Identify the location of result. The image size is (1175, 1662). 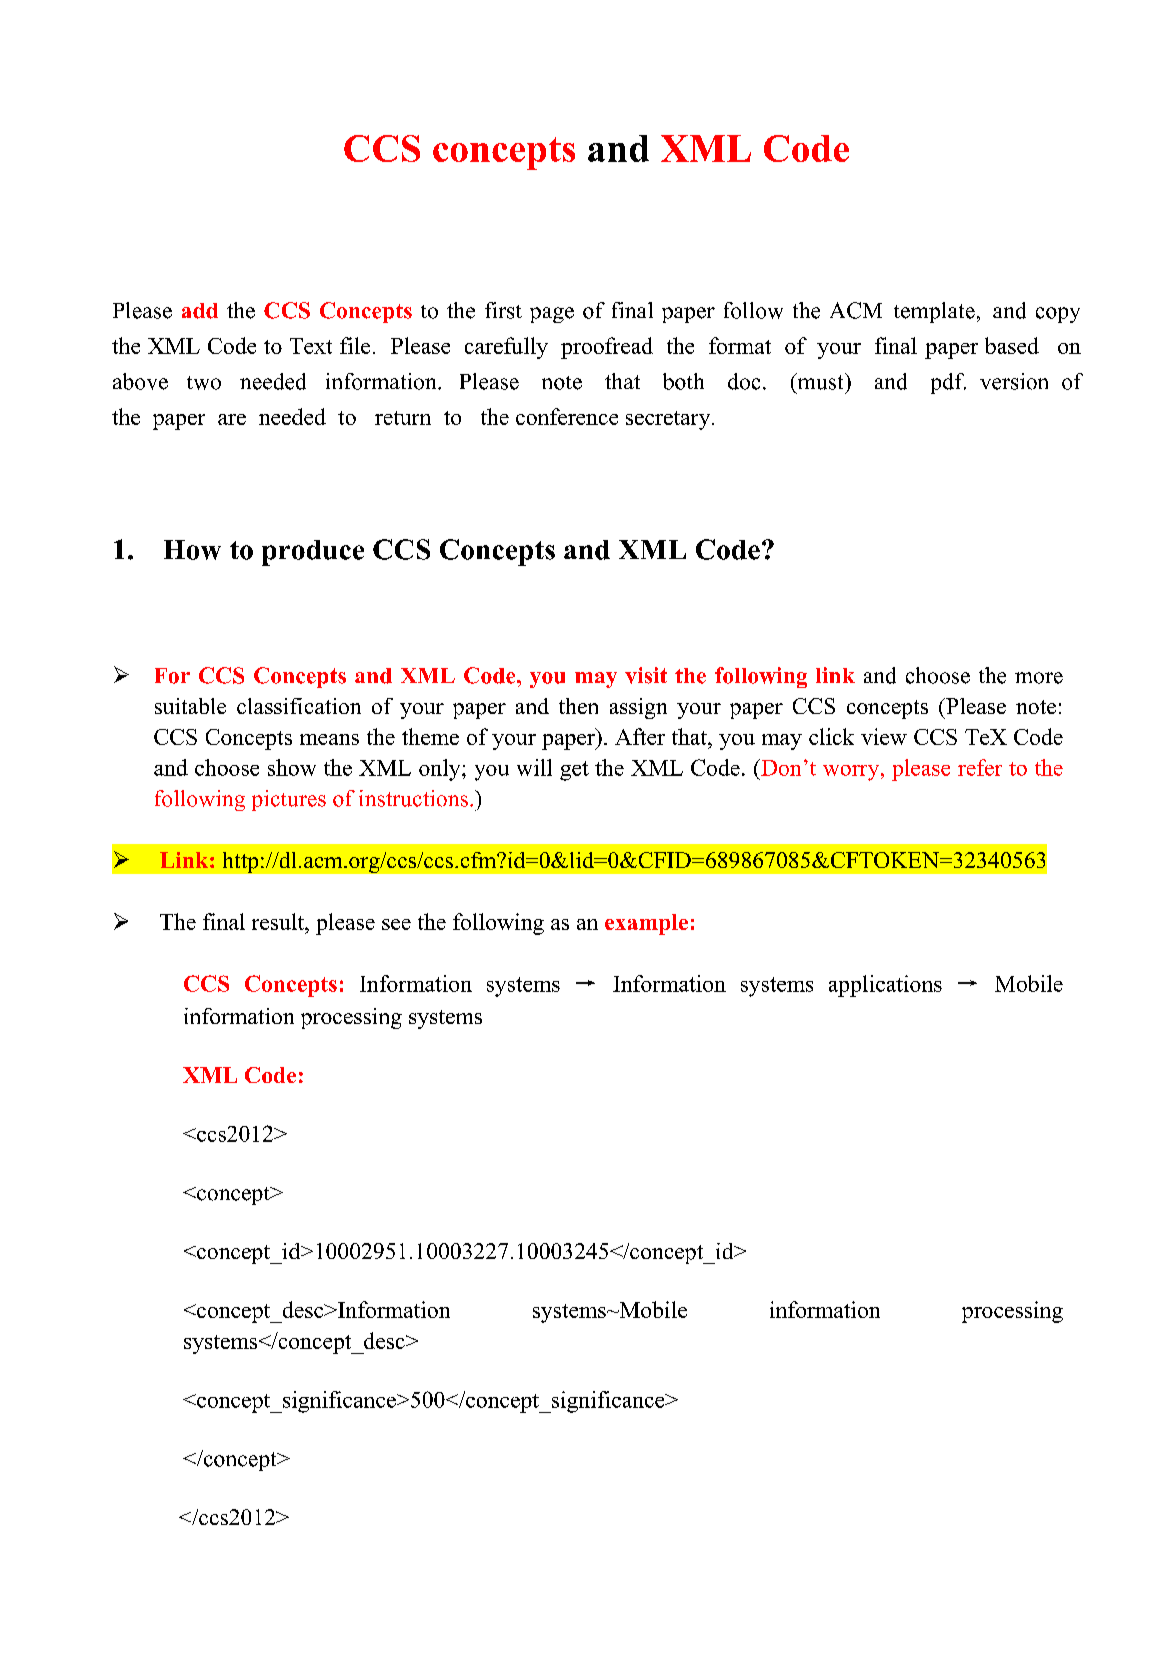
(279, 921).
